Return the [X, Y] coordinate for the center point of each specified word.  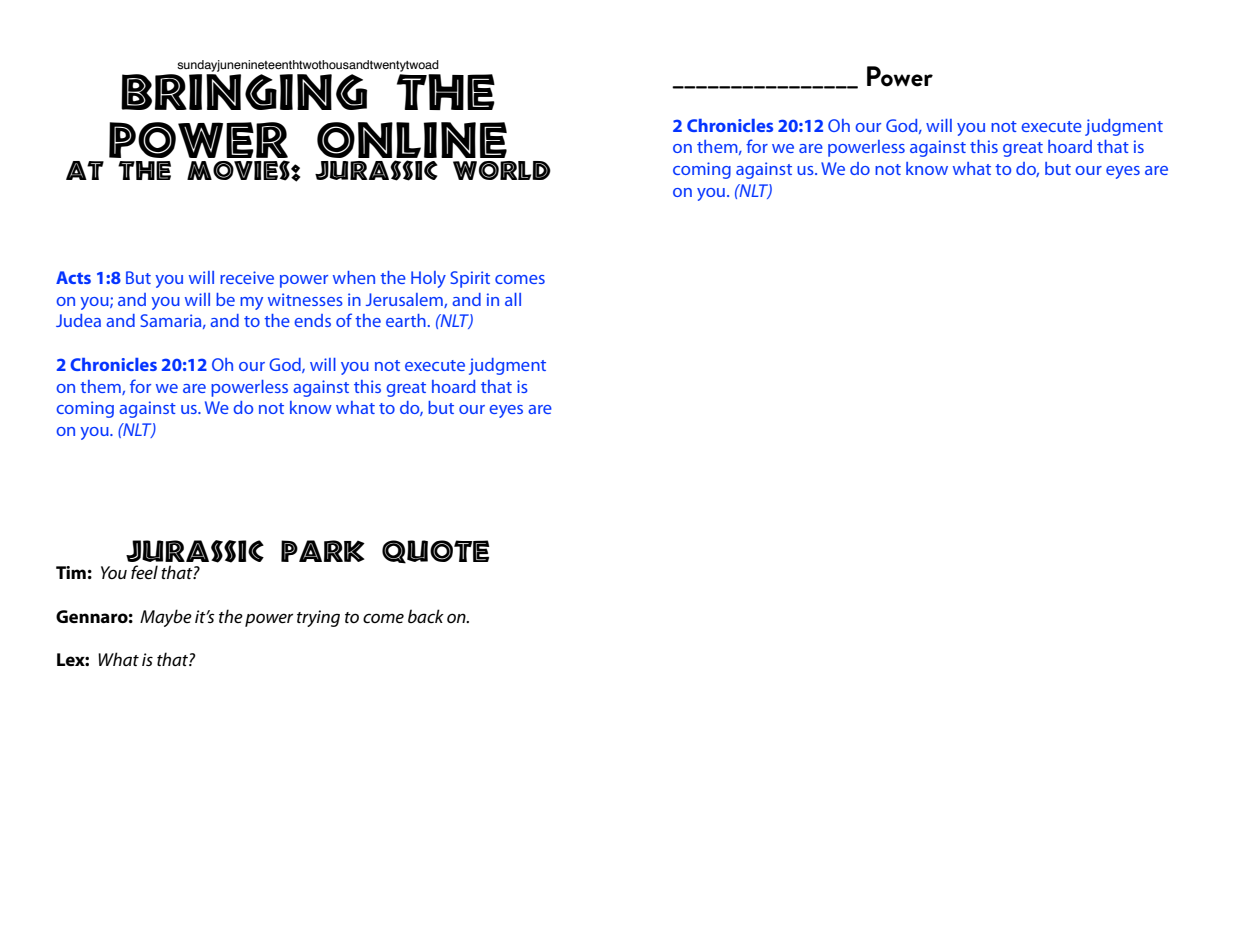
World [502, 170]
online [412, 140]
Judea [78, 320]
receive [247, 277]
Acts [73, 277]
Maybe [166, 618]
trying [318, 618]
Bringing [244, 92]
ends [312, 320]
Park [323, 551]
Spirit [470, 279]
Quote [435, 552]
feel [144, 572]
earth [406, 320]
